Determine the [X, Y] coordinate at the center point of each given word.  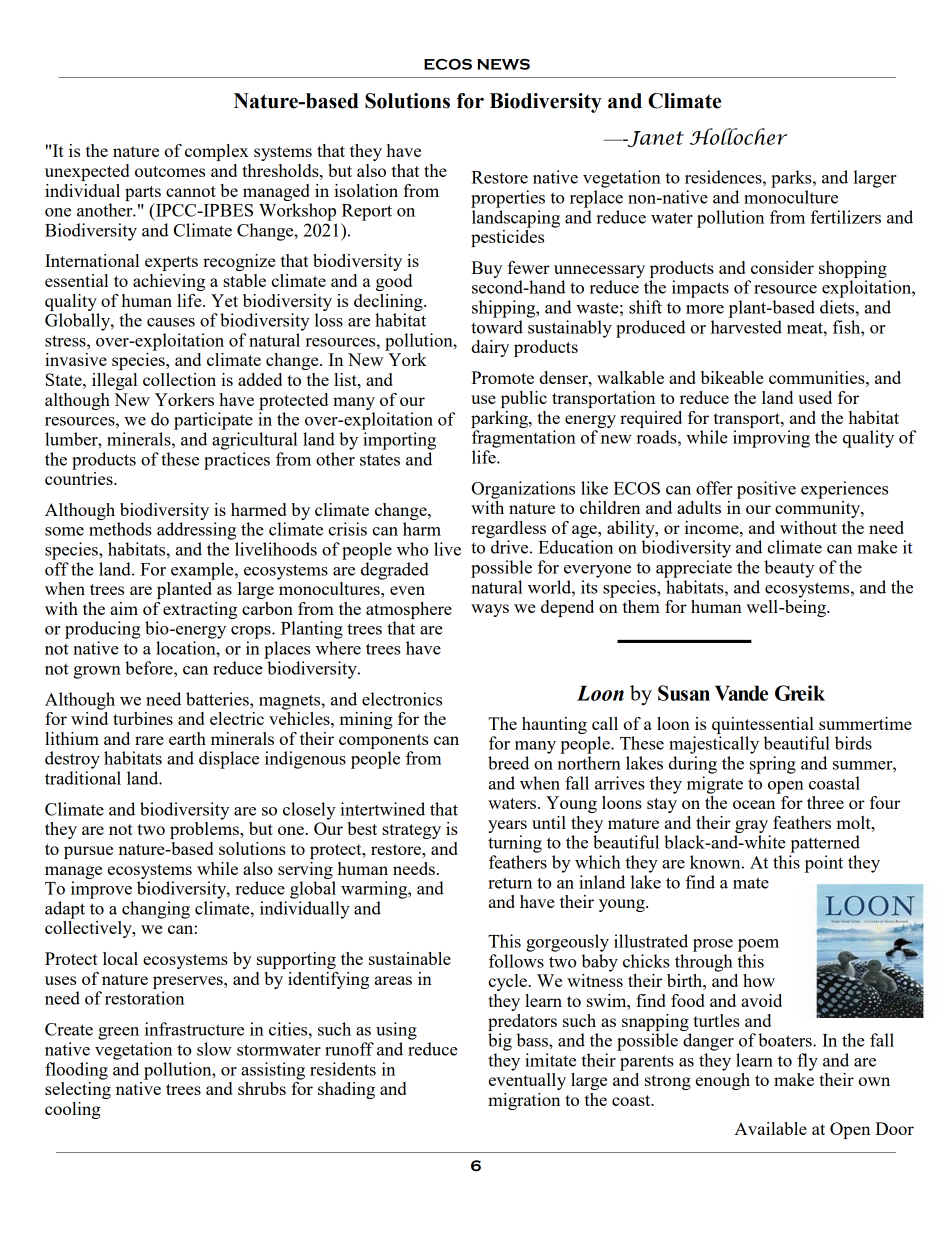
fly [807, 1062]
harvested [746, 327]
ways [490, 610]
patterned [825, 844]
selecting [78, 1090]
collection [179, 379]
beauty [789, 569]
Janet [654, 139]
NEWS [503, 64]
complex [216, 152]
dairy [490, 348]
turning [515, 844]
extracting [200, 610]
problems [205, 830]
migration [524, 1101]
